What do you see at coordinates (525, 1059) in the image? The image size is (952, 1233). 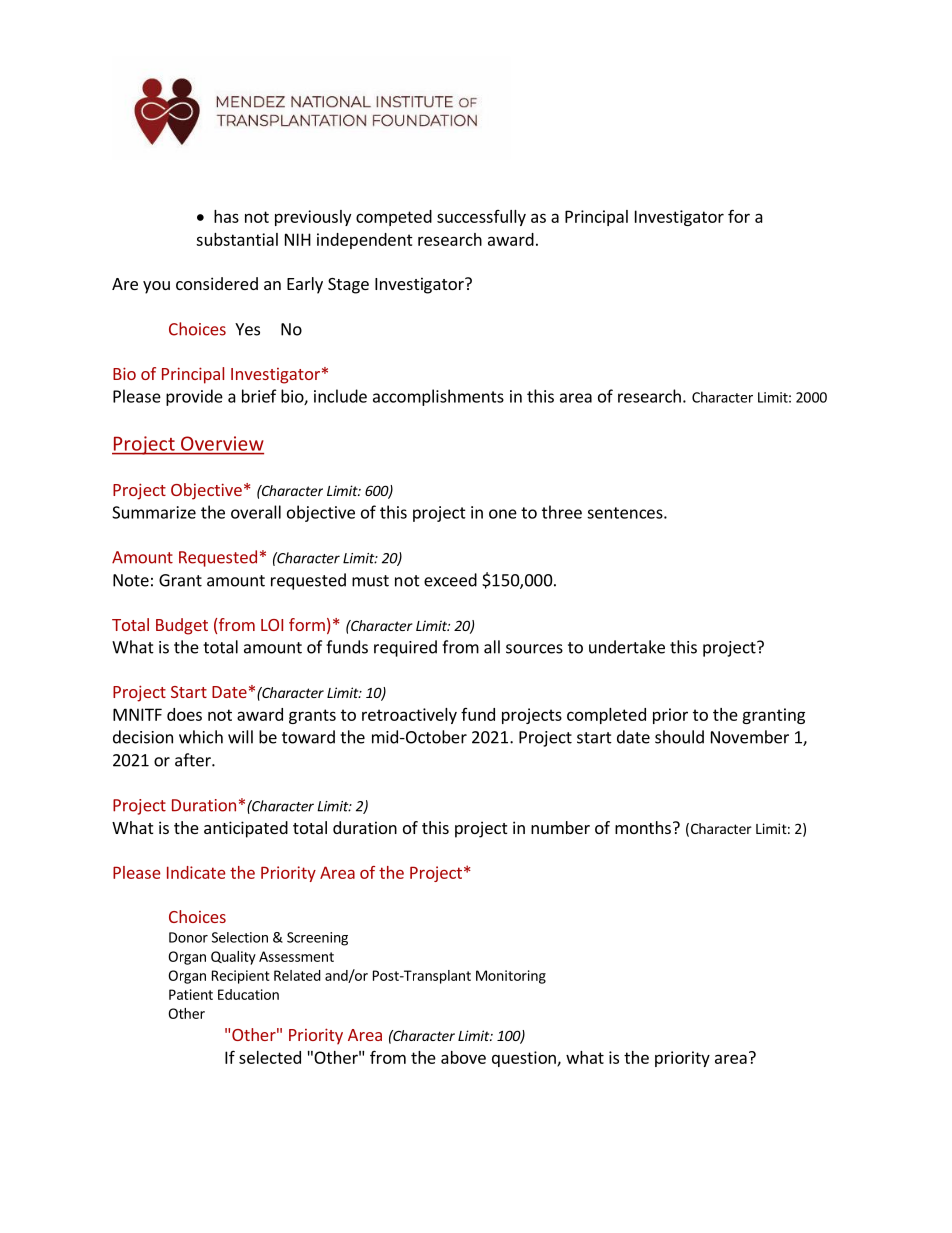 I see `question` at bounding box center [525, 1059].
